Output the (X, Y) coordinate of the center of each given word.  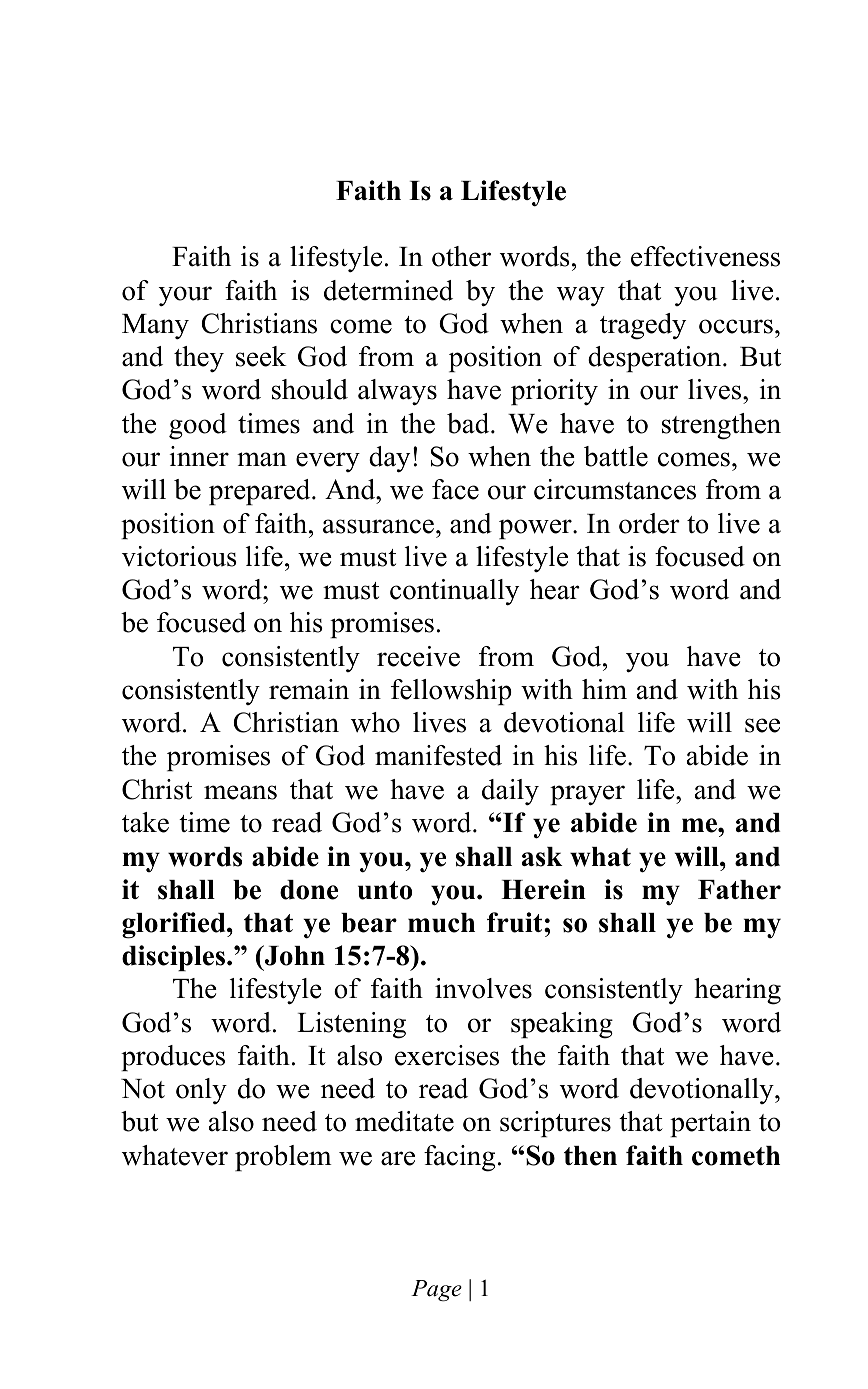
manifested (438, 755)
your (185, 296)
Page (436, 1291)
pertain (710, 1124)
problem (283, 1158)
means (240, 792)
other (461, 256)
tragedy (643, 326)
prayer (587, 795)
